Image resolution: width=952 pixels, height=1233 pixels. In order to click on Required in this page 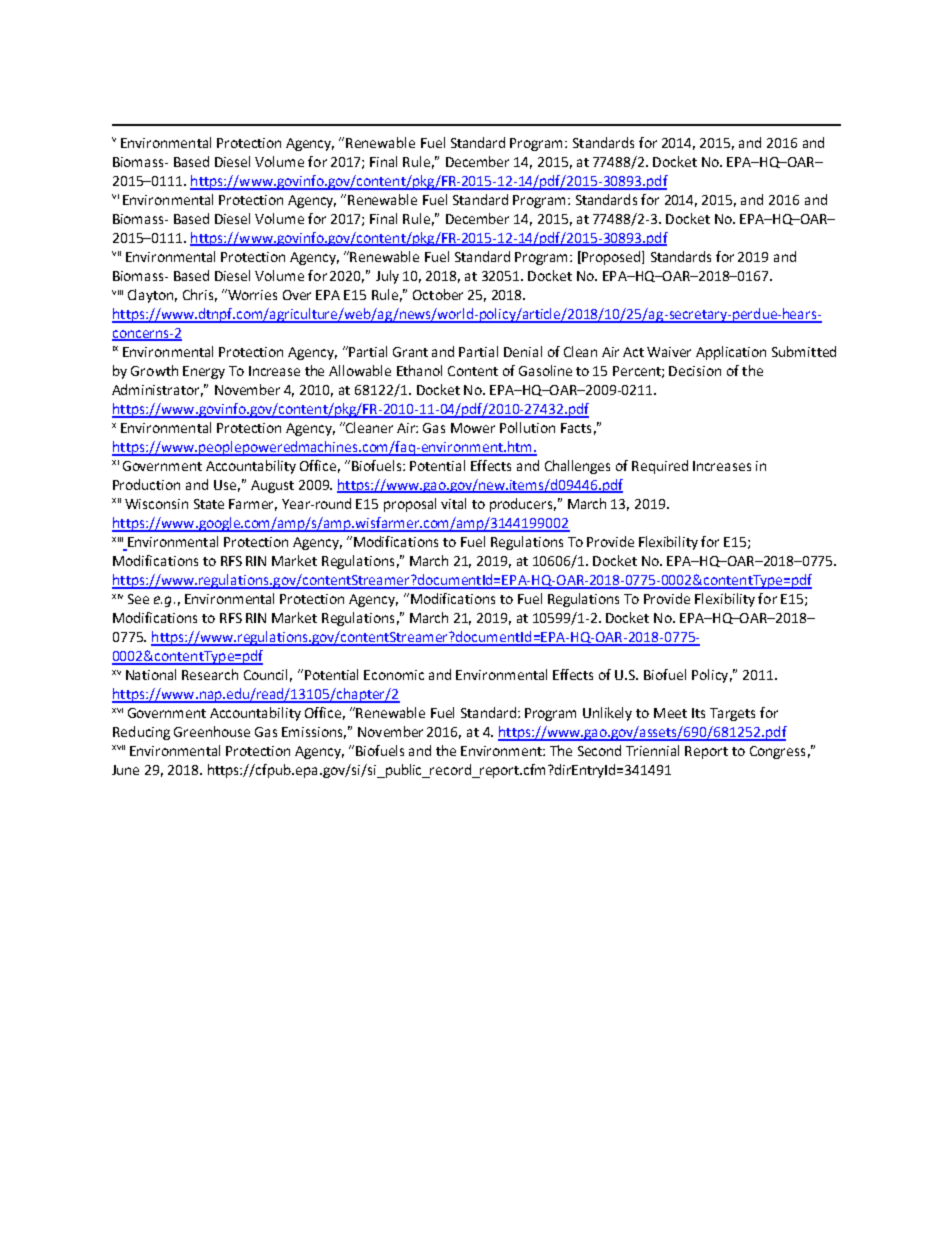, I will do `click(660, 467)`.
